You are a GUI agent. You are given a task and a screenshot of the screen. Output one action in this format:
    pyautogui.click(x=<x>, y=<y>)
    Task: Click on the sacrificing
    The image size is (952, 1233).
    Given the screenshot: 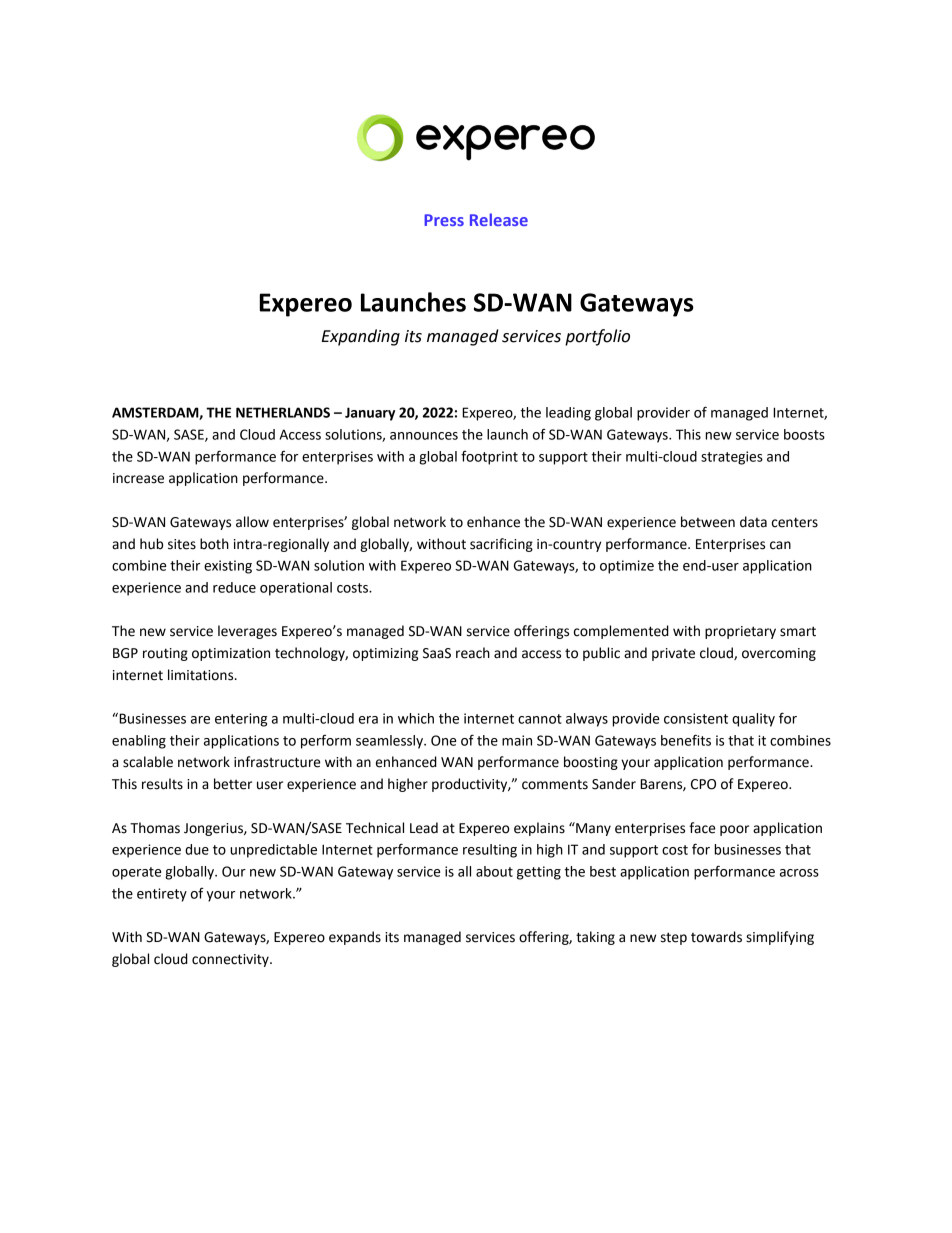 What is the action you would take?
    pyautogui.click(x=501, y=545)
